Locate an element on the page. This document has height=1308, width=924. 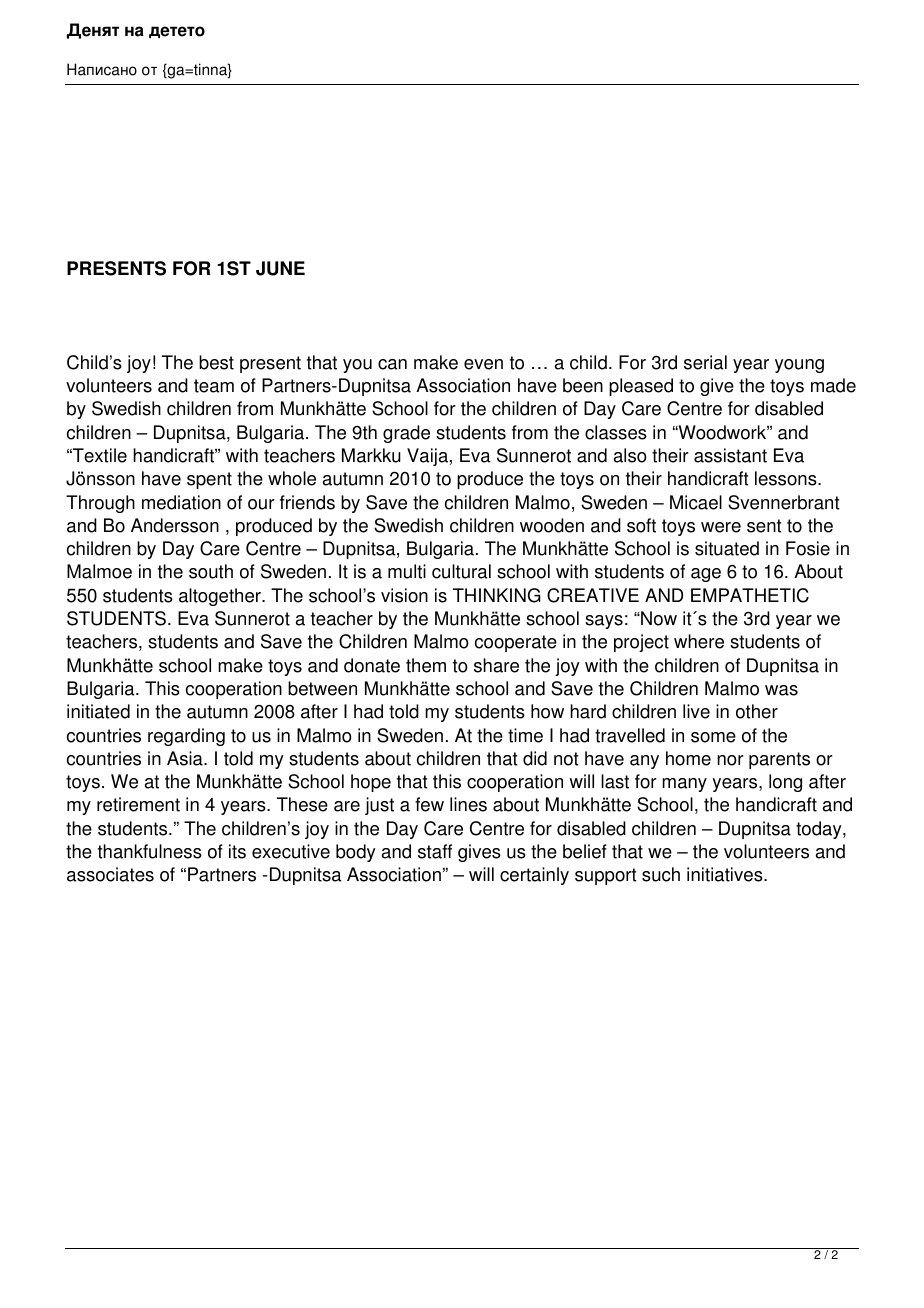
thankfulness is located at coordinates (150, 851).
